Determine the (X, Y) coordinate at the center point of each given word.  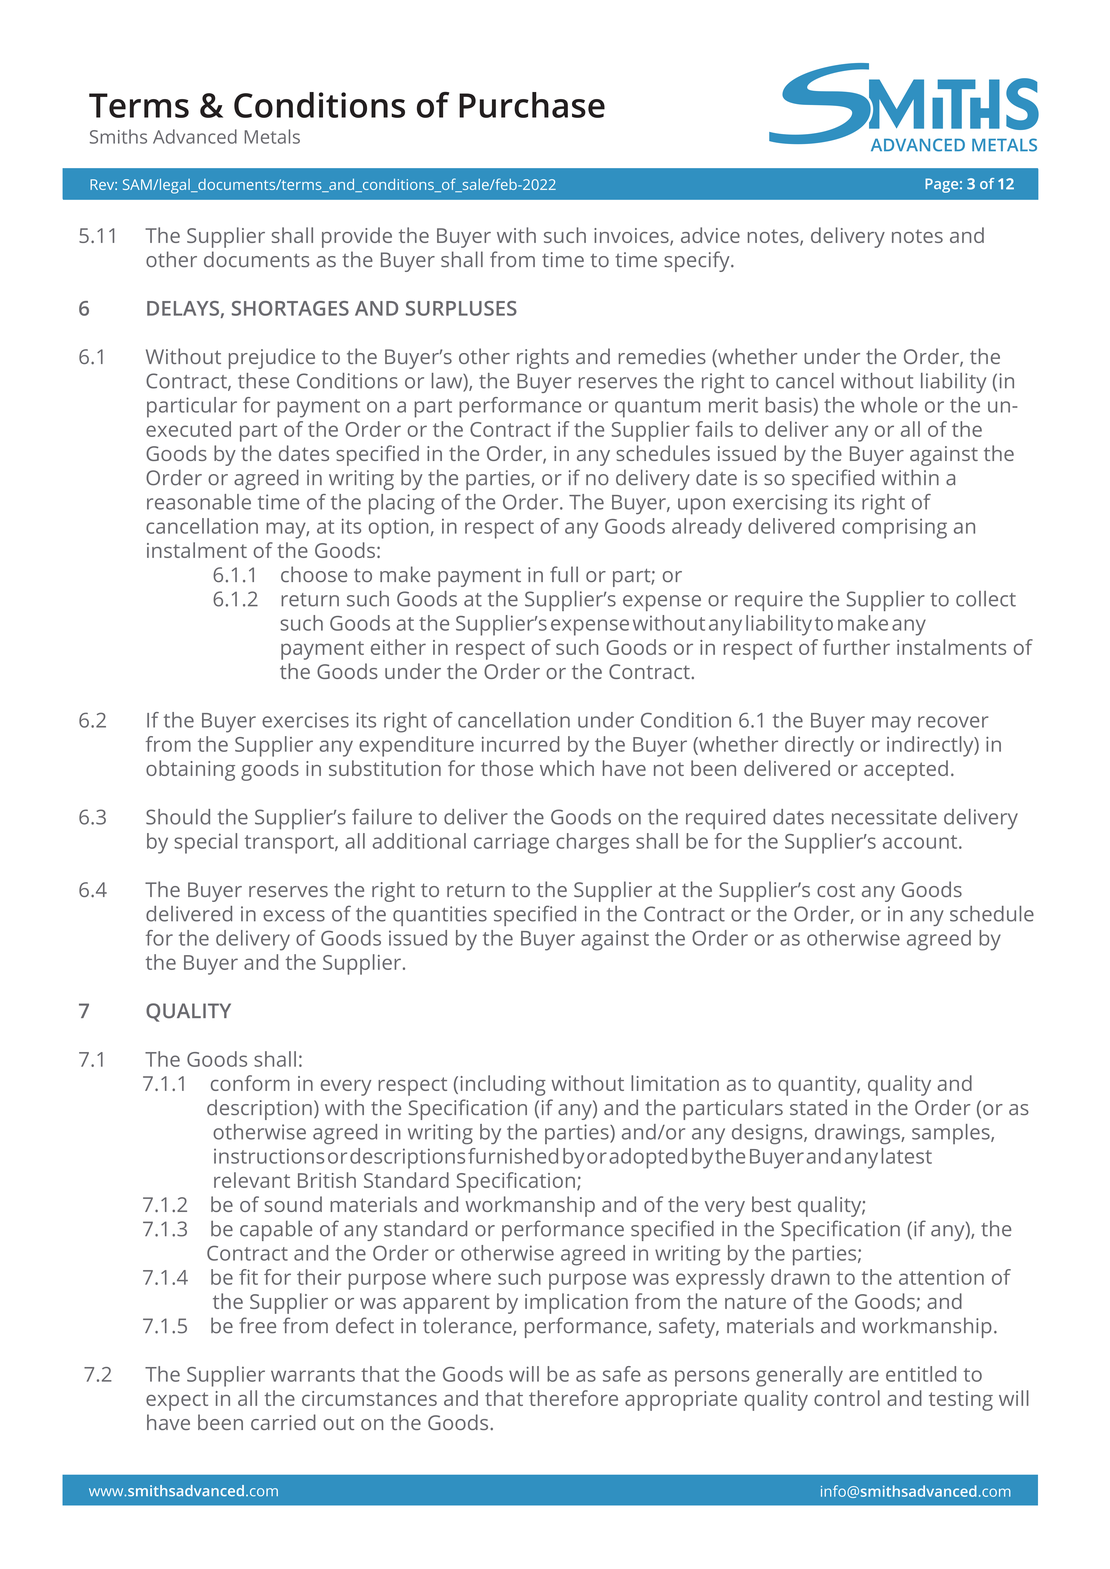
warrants (313, 1375)
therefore (573, 1398)
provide (357, 237)
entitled (921, 1374)
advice (710, 235)
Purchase (532, 105)
